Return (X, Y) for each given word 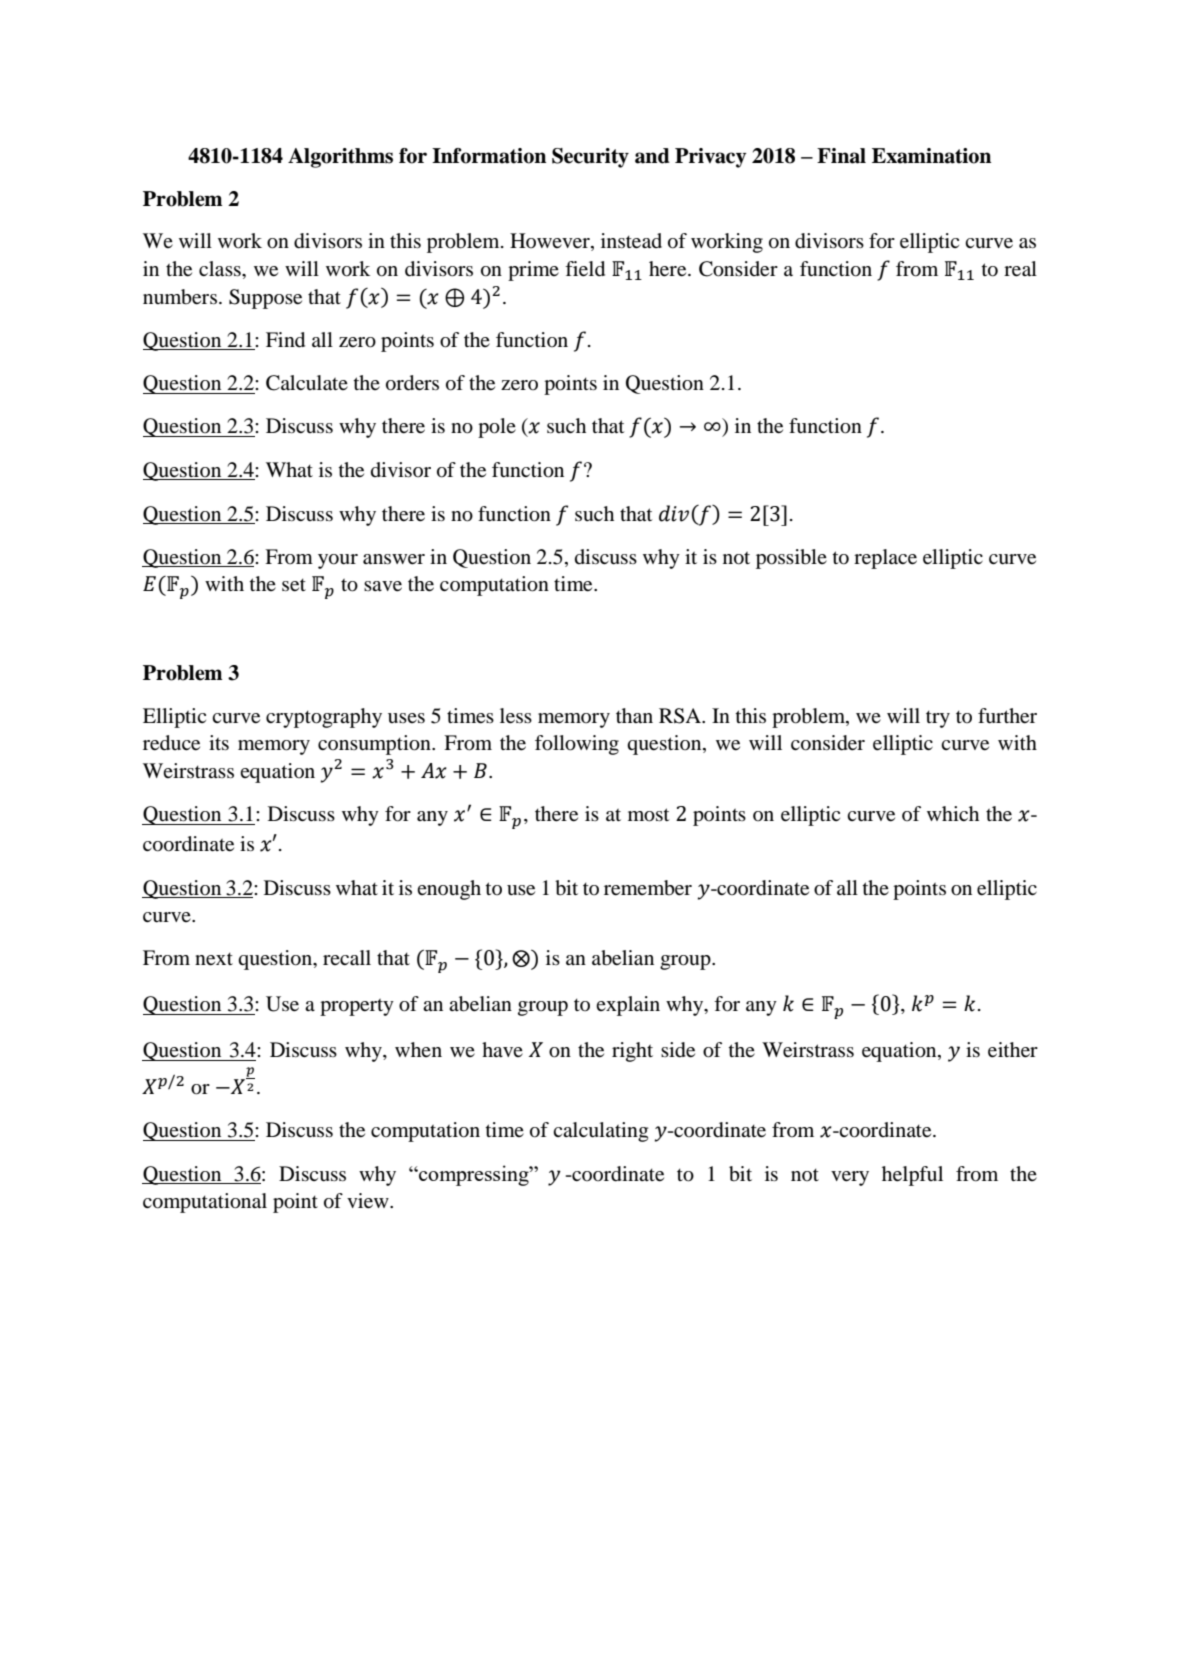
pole (497, 428)
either (1013, 1050)
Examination (931, 156)
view (369, 1201)
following (577, 745)
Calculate (307, 383)
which (953, 813)
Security (590, 158)
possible (791, 559)
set (294, 585)
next (214, 959)
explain (628, 1006)
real (1020, 269)
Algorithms (340, 158)
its (219, 742)
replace (885, 559)
